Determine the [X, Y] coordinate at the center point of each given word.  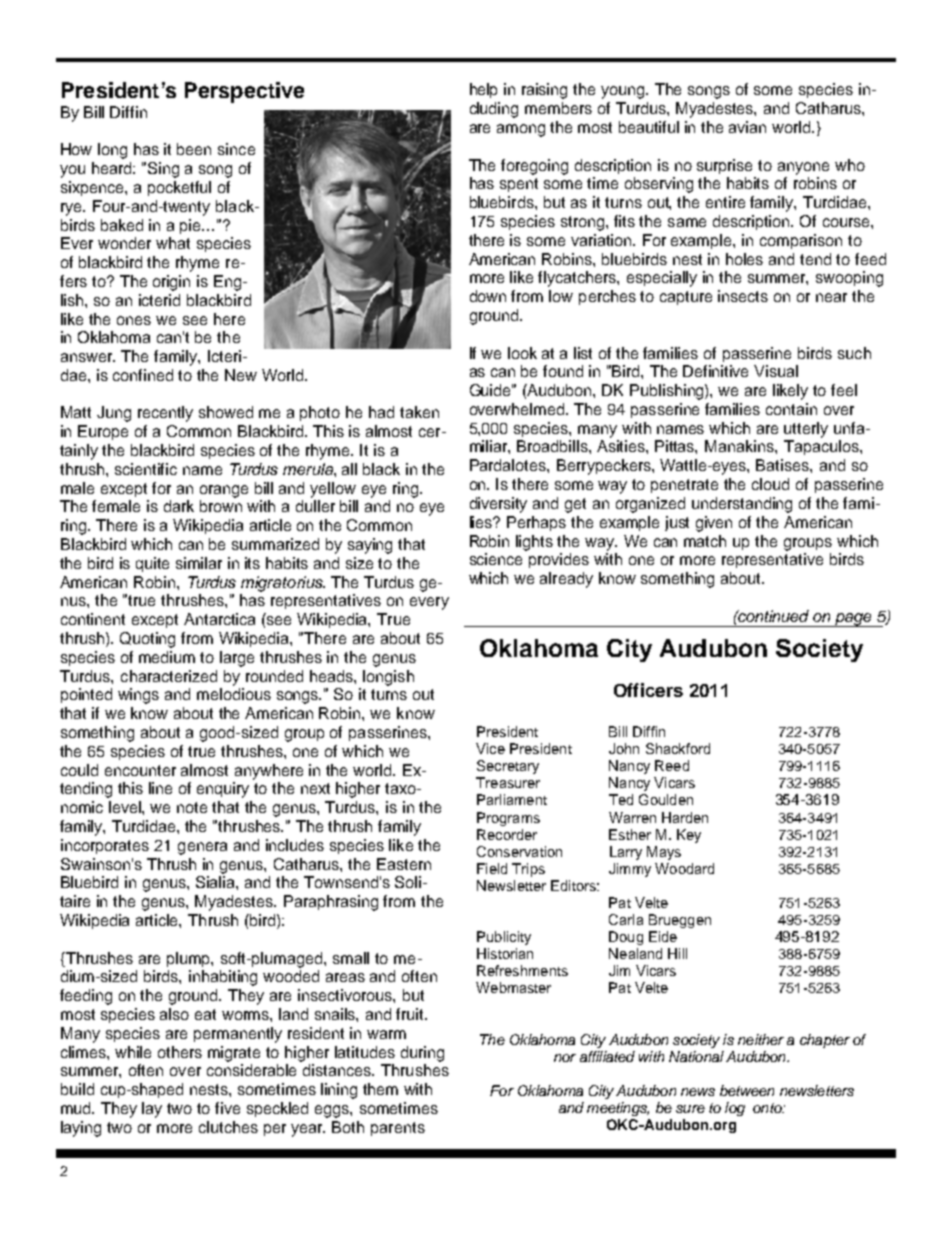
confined [143, 375]
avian [747, 127]
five [227, 1108]
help [483, 90]
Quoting [147, 640]
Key [689, 836]
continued [773, 616]
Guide [491, 390]
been [194, 149]
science [496, 559]
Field [492, 868]
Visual [776, 371]
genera [202, 848]
